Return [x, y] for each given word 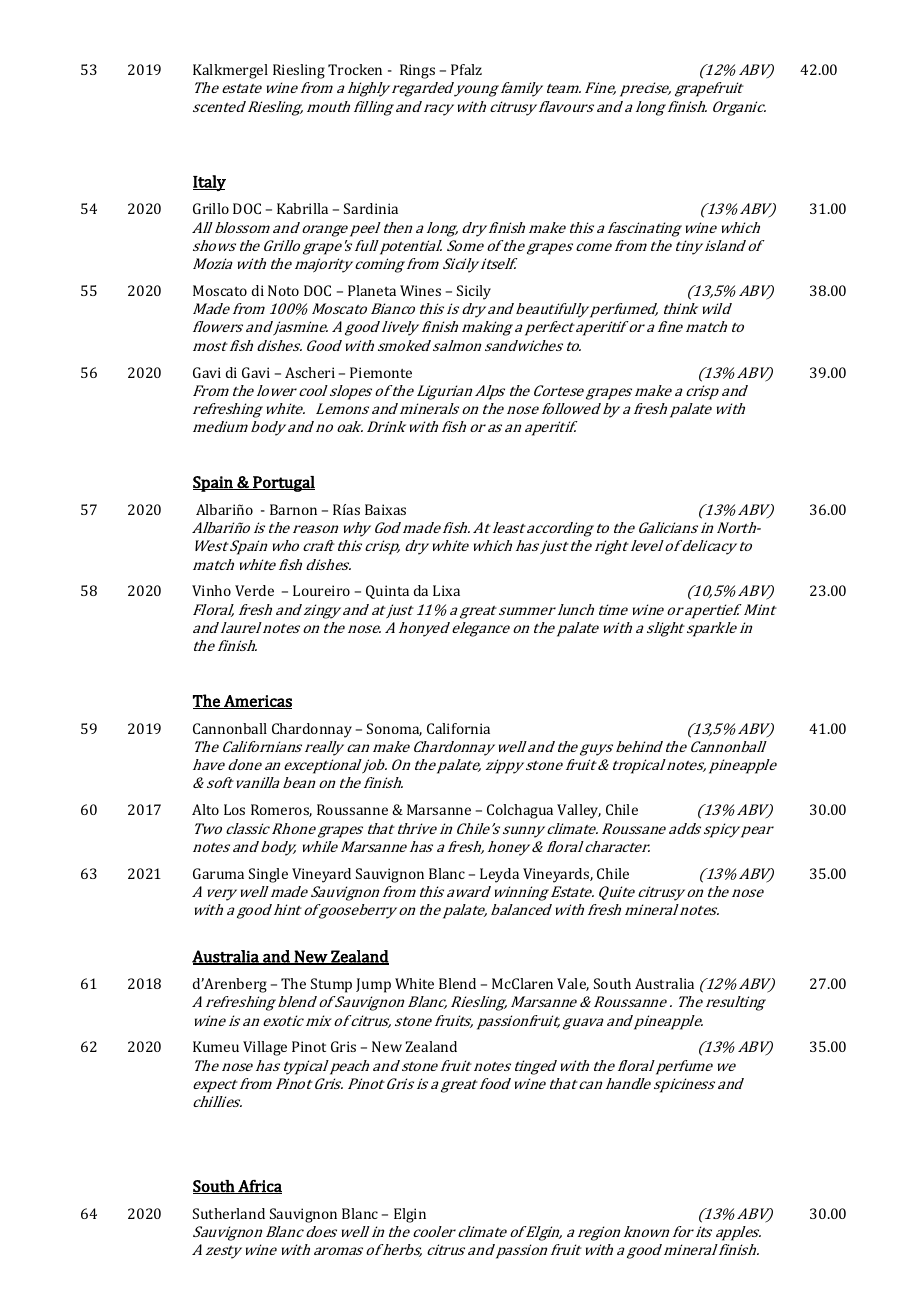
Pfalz [466, 69]
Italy [209, 183]
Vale [573, 984]
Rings [417, 71]
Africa [259, 1187]
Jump [373, 985]
